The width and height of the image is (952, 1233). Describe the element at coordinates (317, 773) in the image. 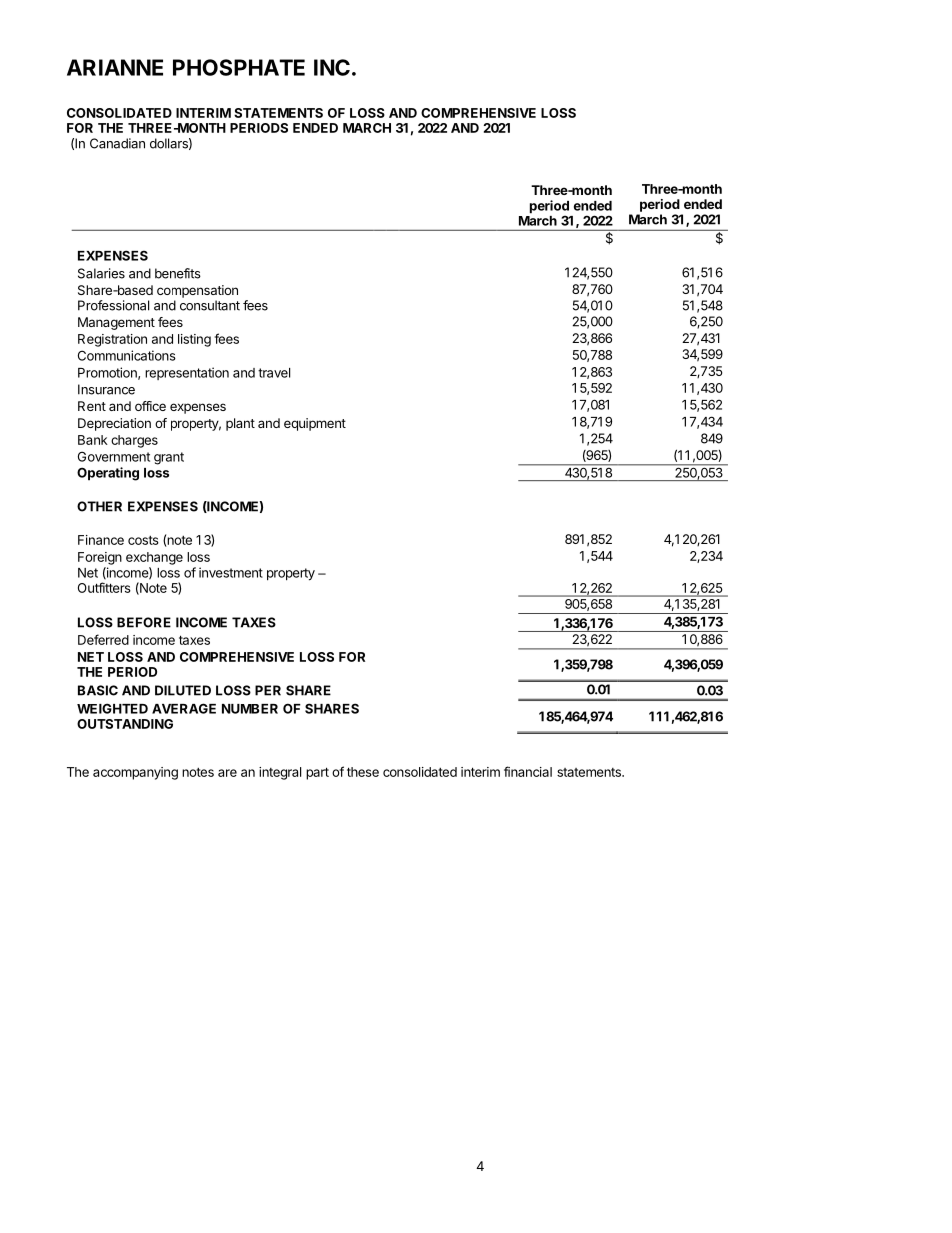

I see `part` at that location.
